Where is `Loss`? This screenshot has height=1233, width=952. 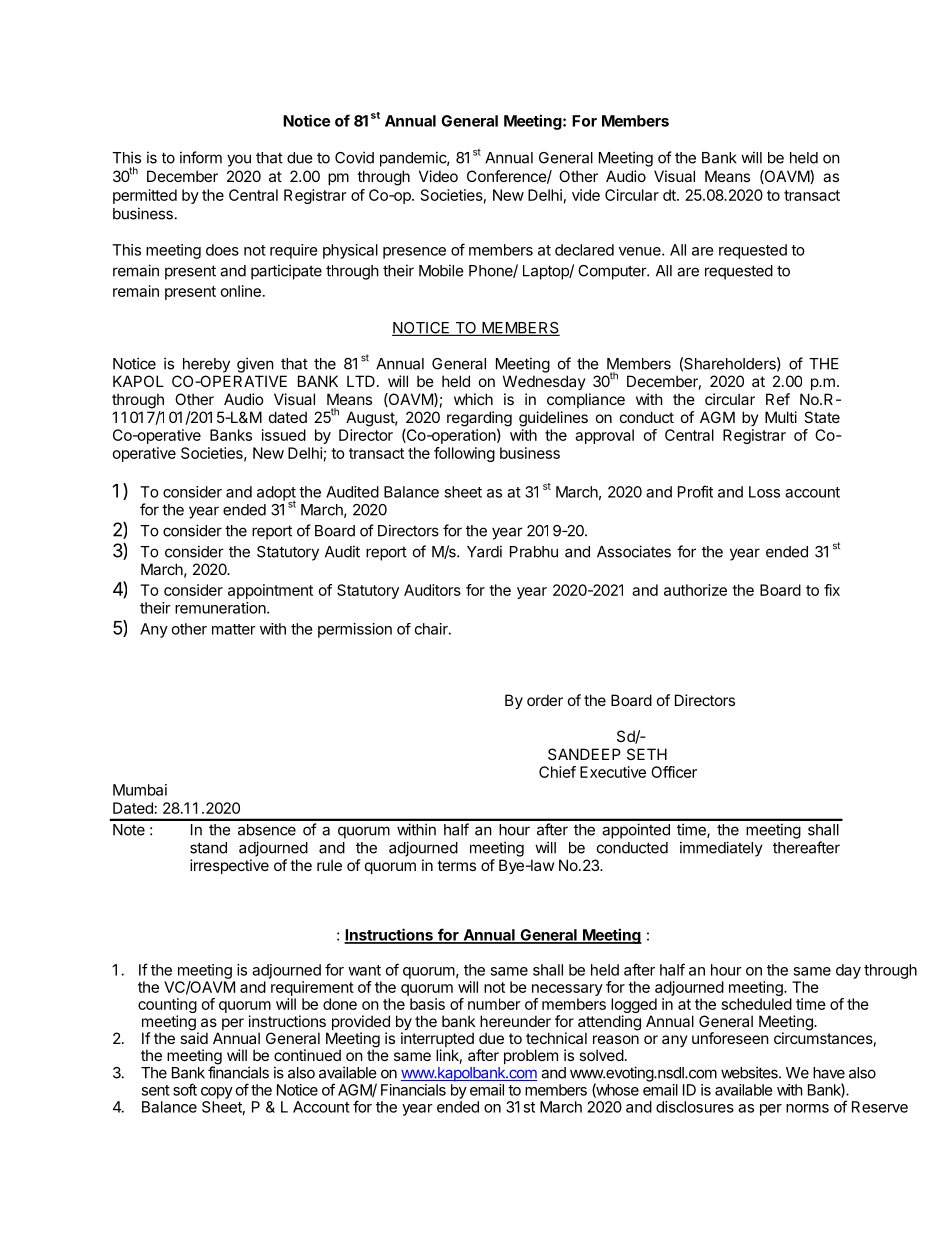 Loss is located at coordinates (764, 492).
